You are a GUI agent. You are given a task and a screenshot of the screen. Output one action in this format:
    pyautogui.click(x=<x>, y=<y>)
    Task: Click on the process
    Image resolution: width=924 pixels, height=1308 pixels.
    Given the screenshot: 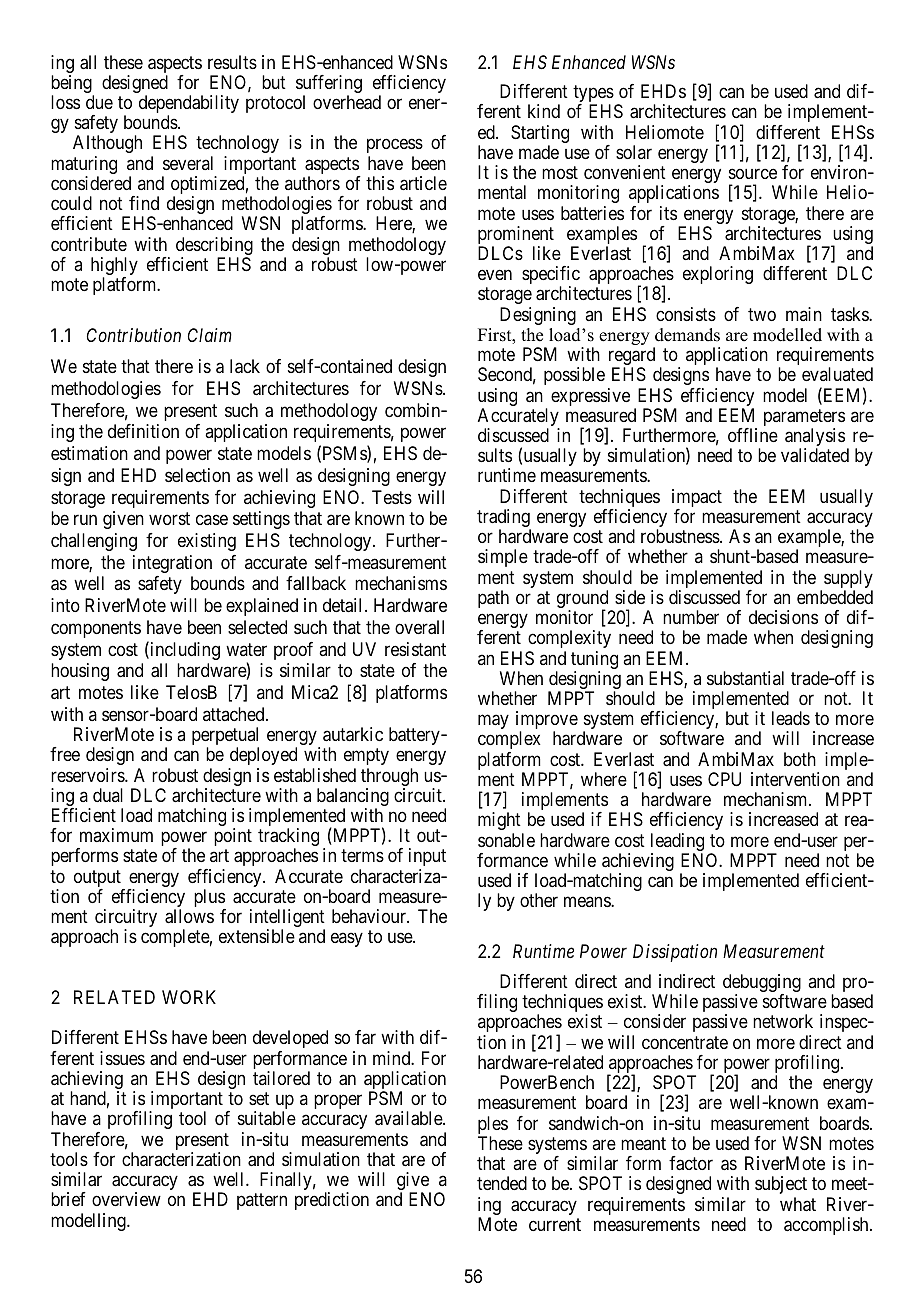 What is the action you would take?
    pyautogui.click(x=395, y=146)
